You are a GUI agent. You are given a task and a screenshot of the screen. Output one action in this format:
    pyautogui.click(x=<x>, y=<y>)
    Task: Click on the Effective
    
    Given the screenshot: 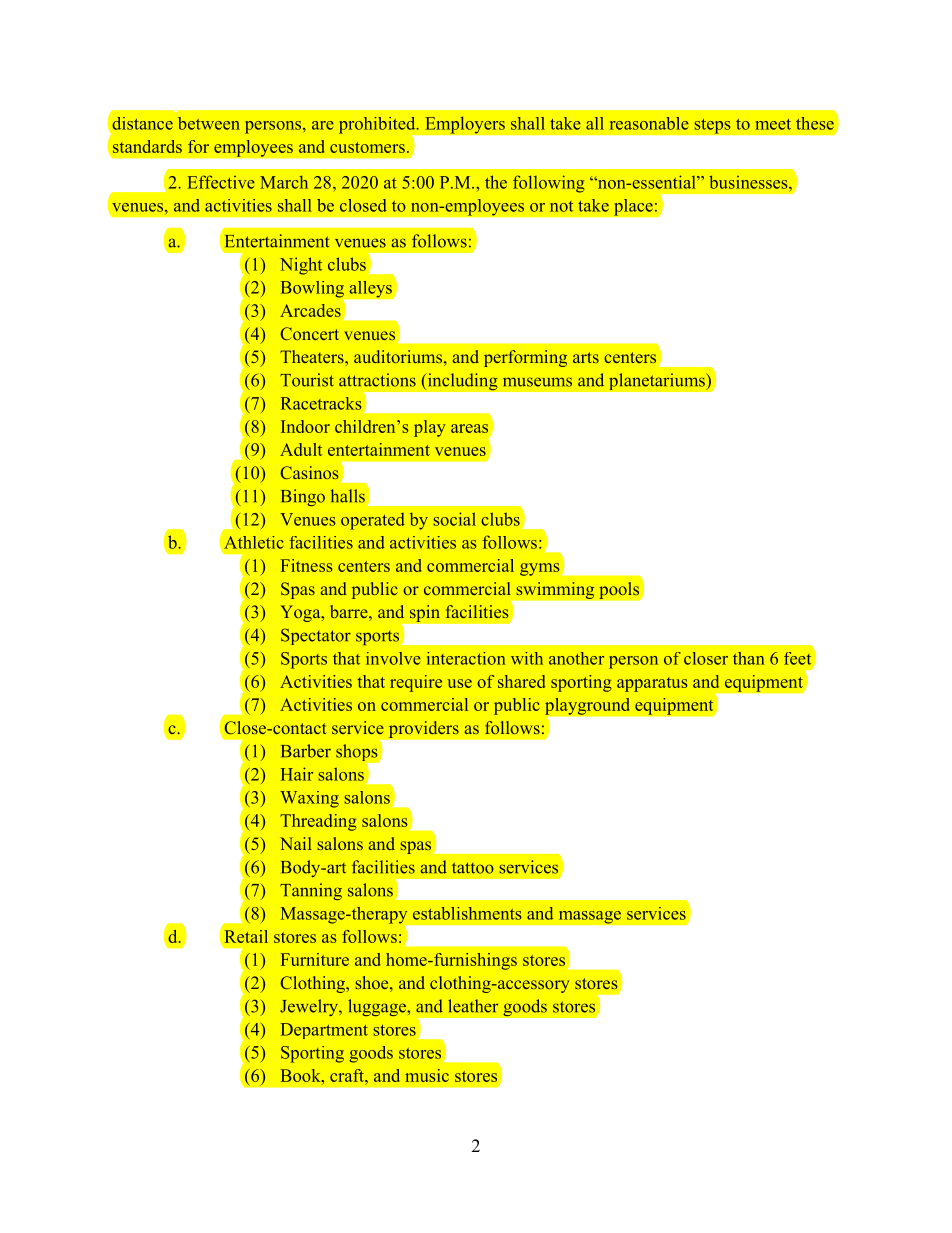 What is the action you would take?
    pyautogui.click(x=221, y=182)
